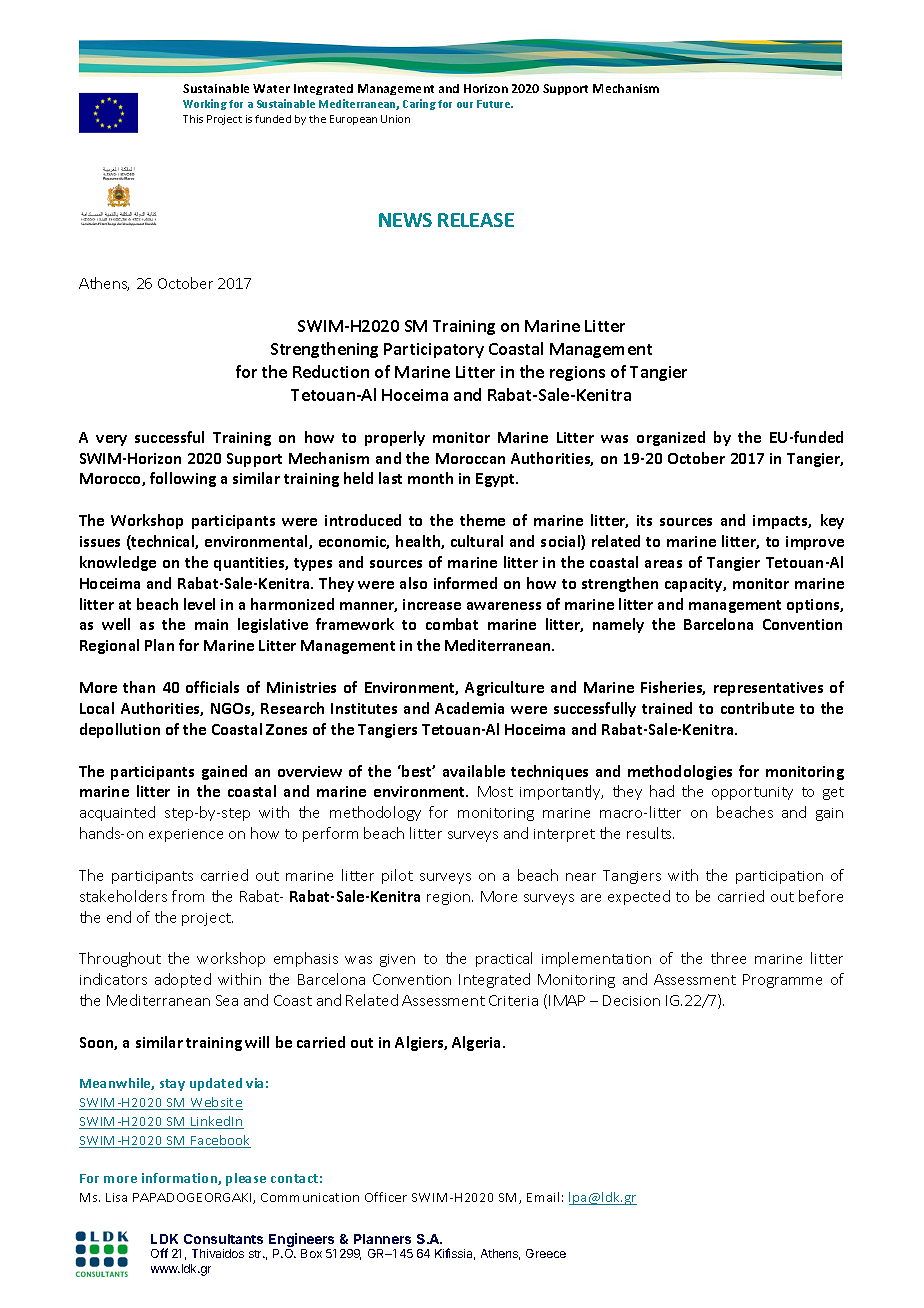 The height and width of the document is (1308, 924). Describe the element at coordinates (193, 119) in the document. I see `This` at that location.
